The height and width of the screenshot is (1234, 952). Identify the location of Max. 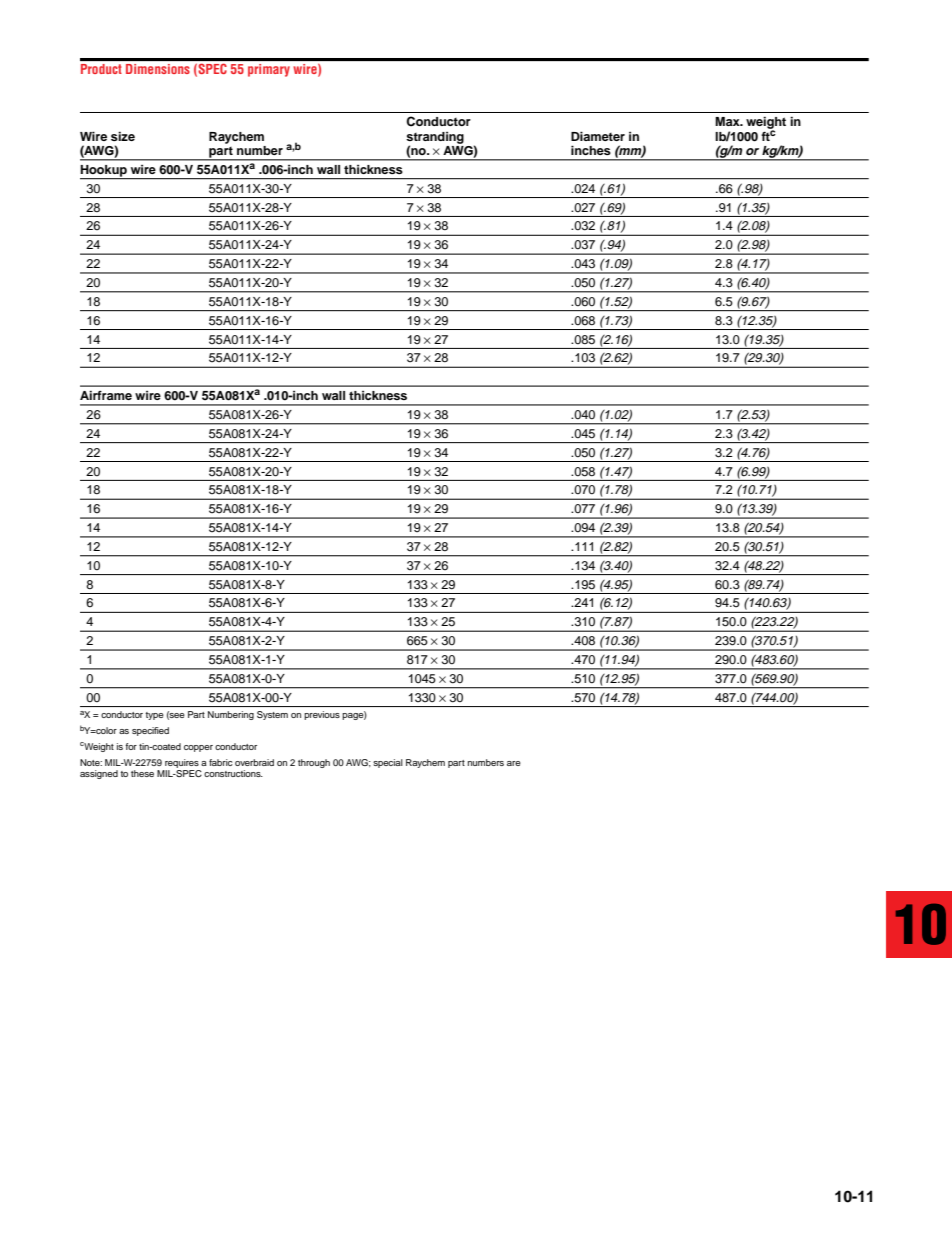
(728, 121).
